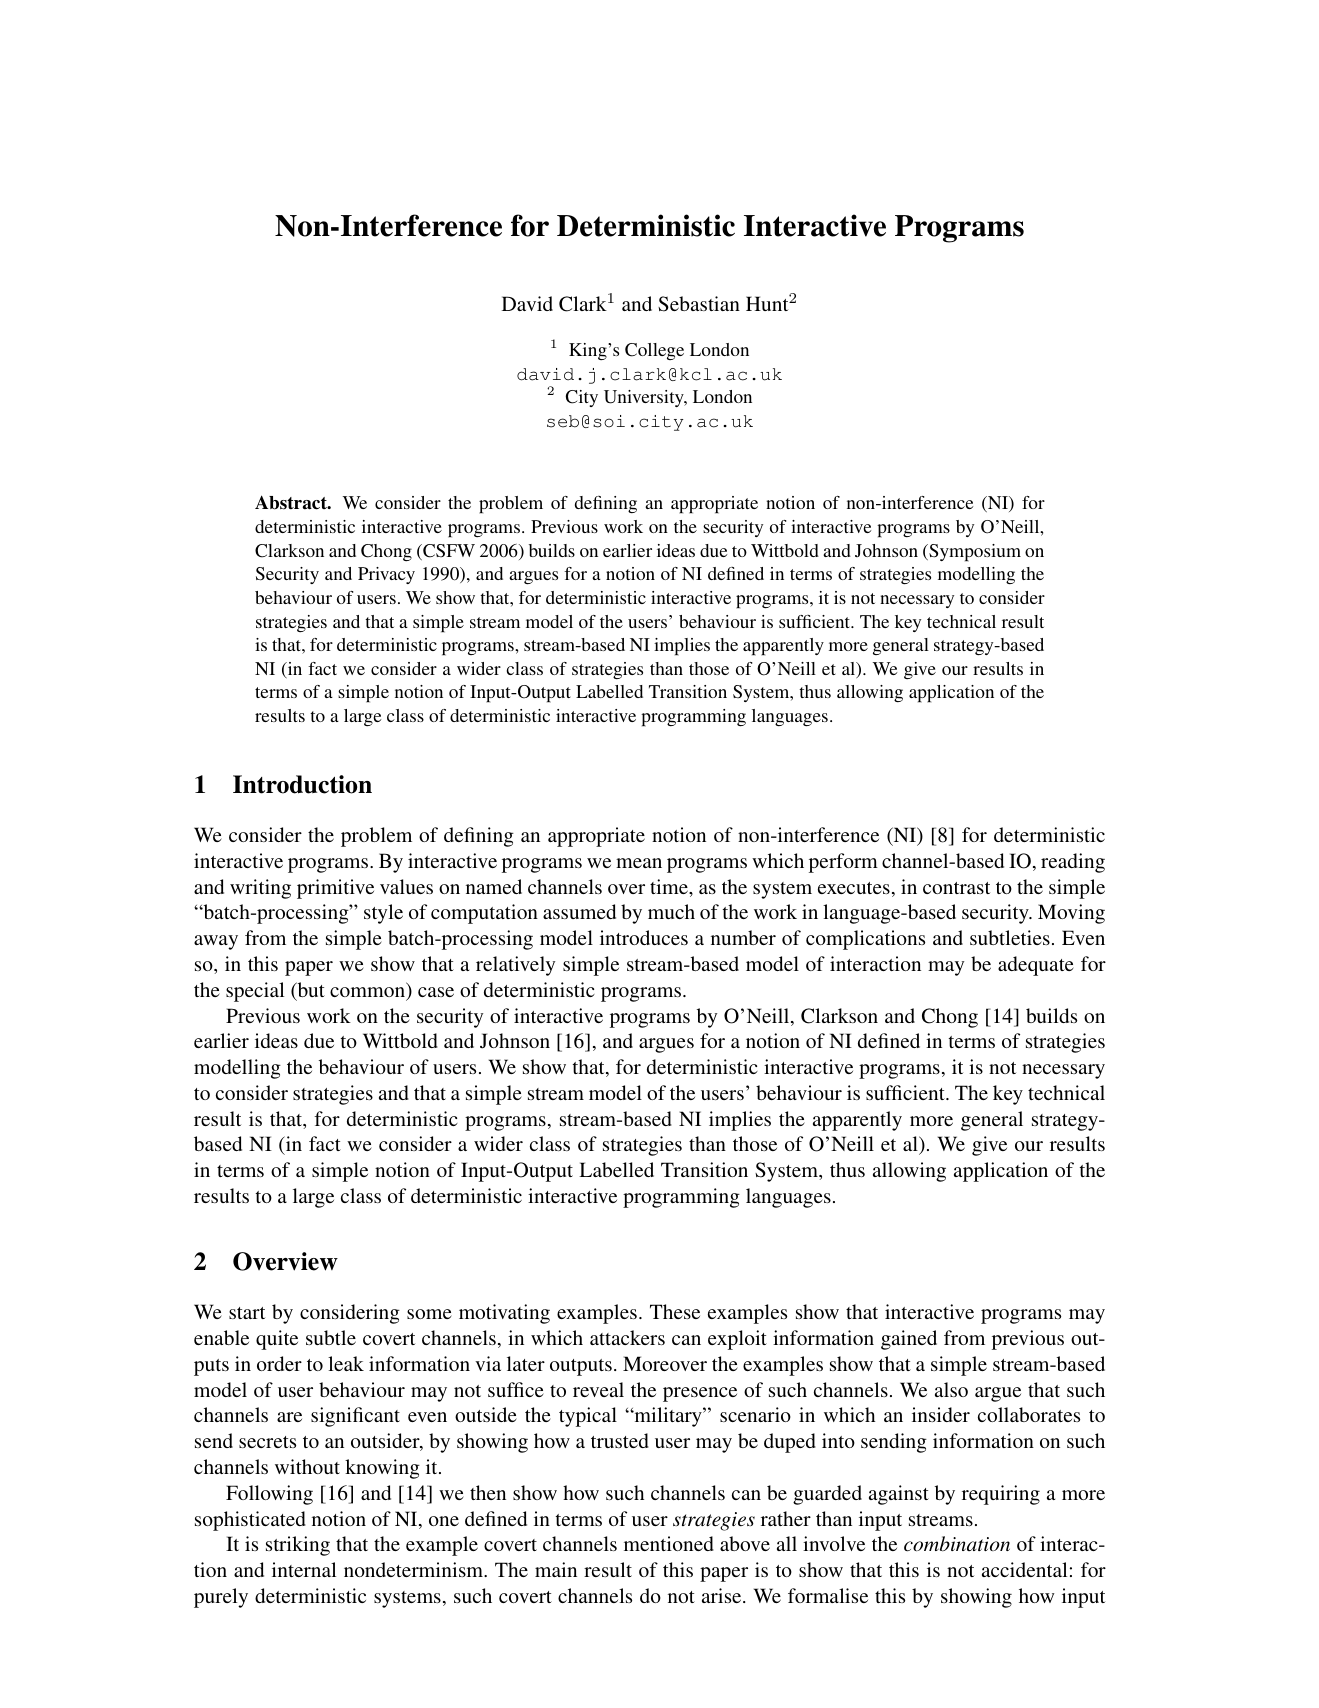 The width and height of the screenshot is (1319, 1708). I want to click on internal, so click(304, 1569).
